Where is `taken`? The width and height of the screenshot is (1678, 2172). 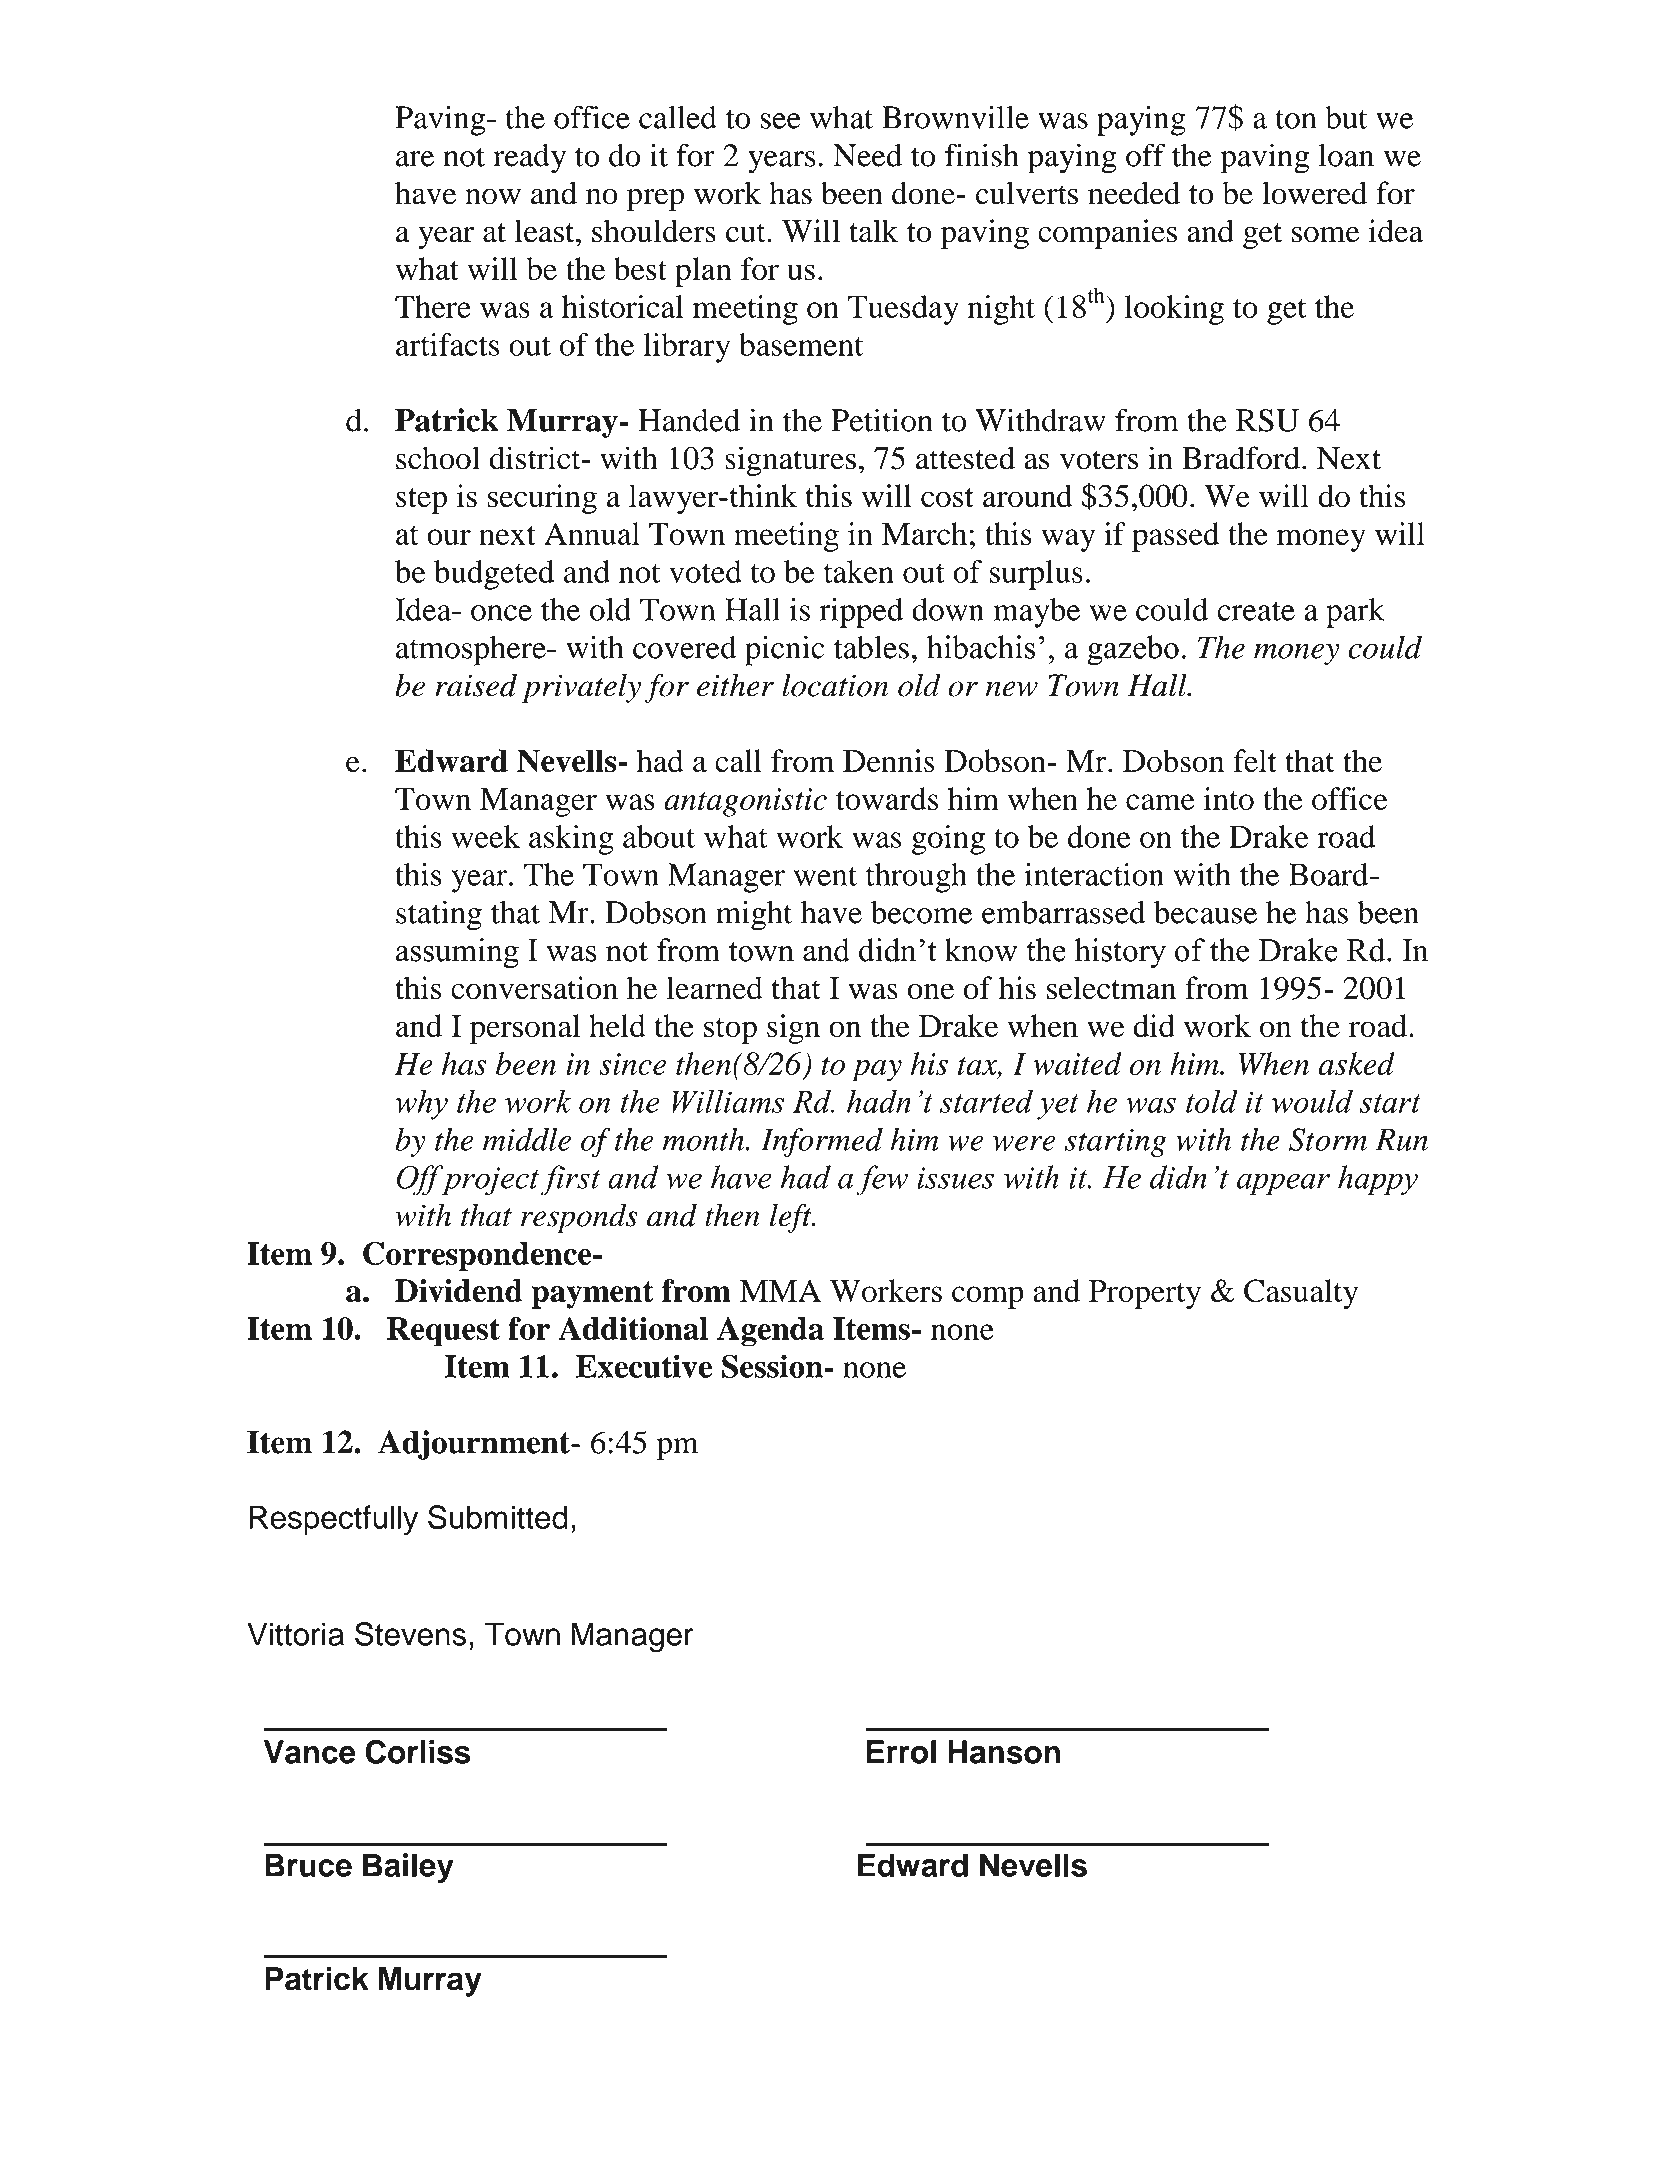 taken is located at coordinates (859, 571).
